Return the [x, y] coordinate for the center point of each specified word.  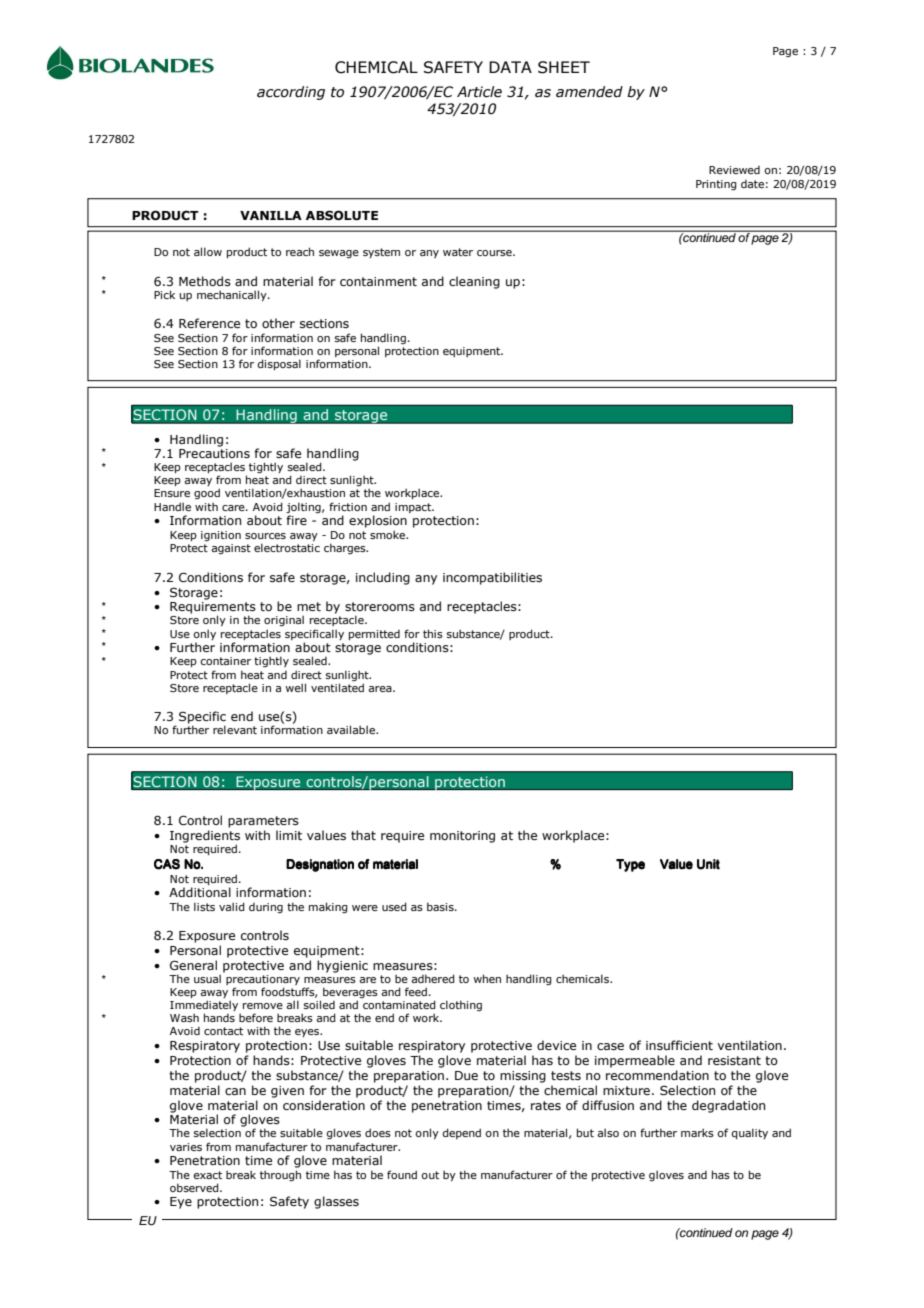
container [225, 661]
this [433, 633]
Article [479, 92]
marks [697, 1132]
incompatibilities [492, 578]
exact [207, 1175]
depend [461, 1133]
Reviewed [734, 170]
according [291, 93]
